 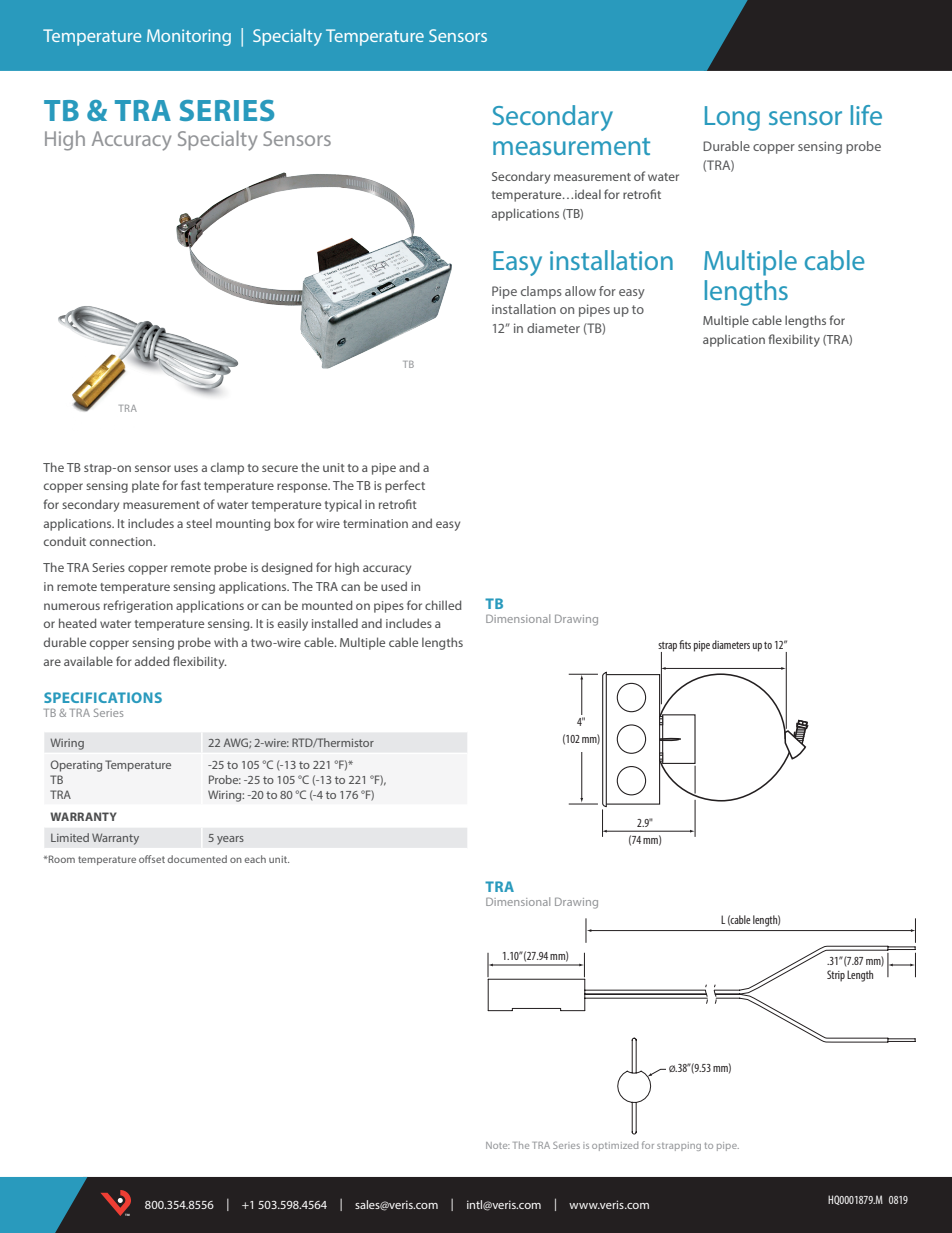 What do you see at coordinates (615, 1146) in the screenshot?
I see `optimized` at bounding box center [615, 1146].
